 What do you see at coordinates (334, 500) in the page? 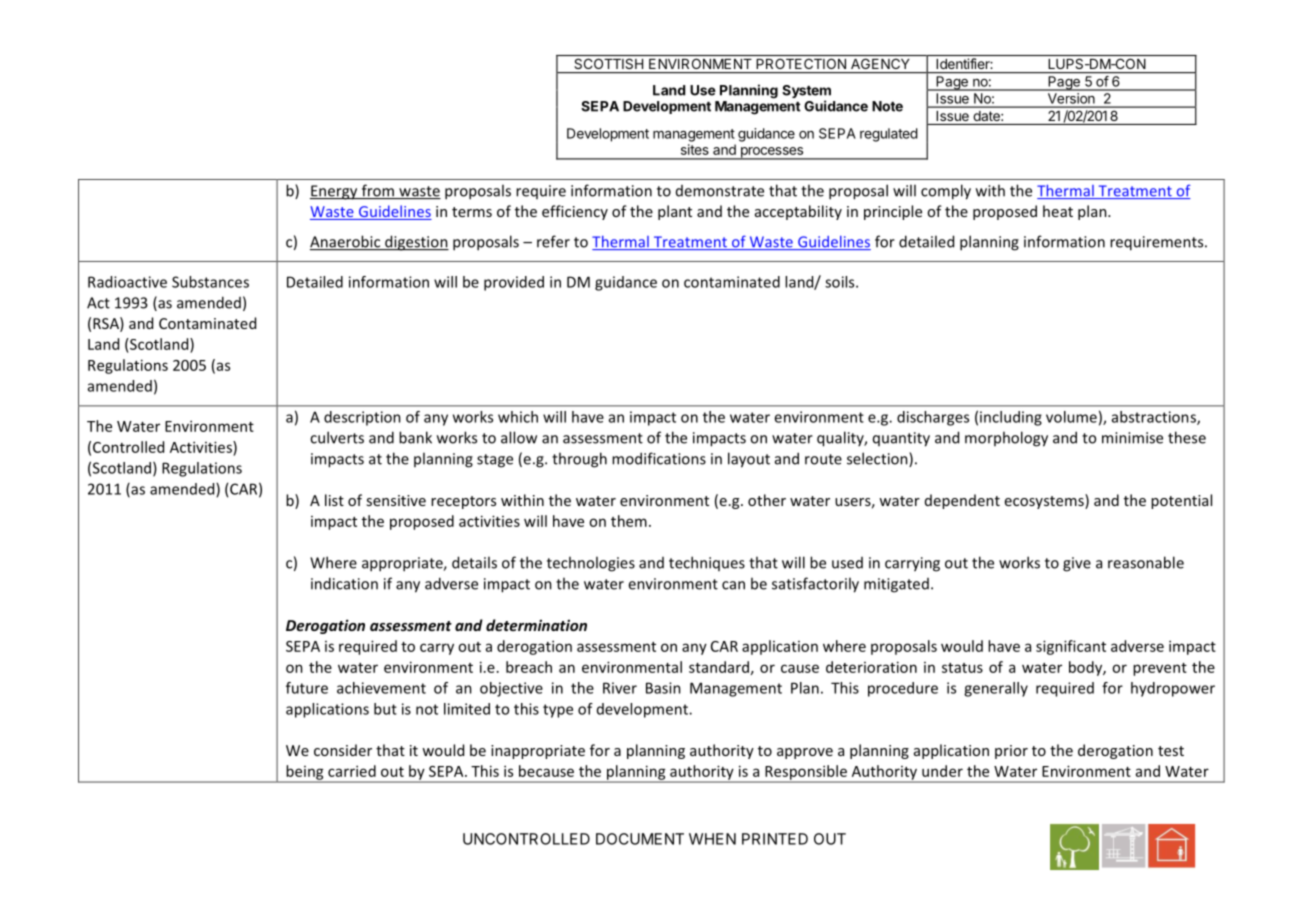
I see `list` at bounding box center [334, 500].
